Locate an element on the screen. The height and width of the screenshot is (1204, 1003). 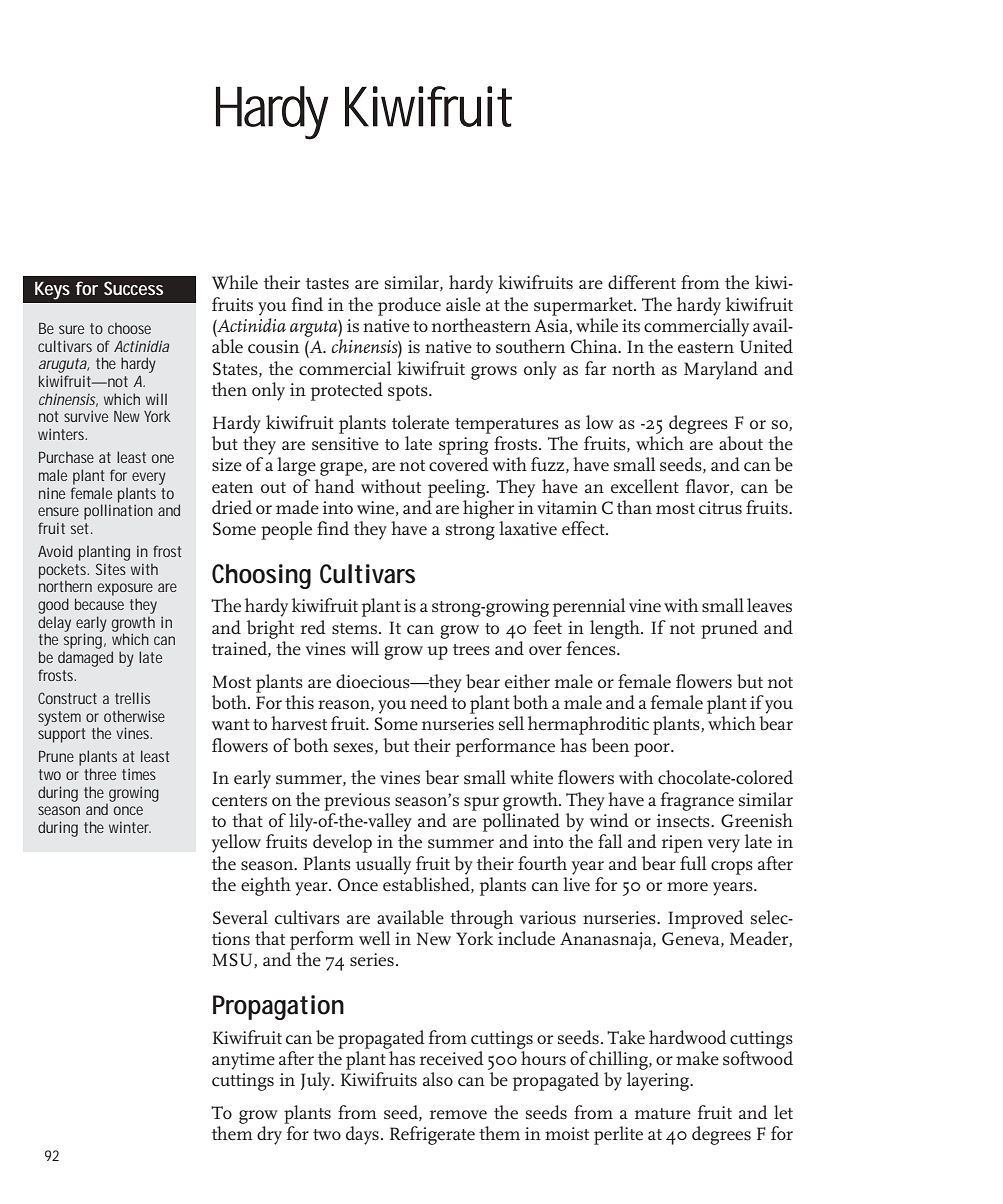
ripen is located at coordinates (682, 844).
